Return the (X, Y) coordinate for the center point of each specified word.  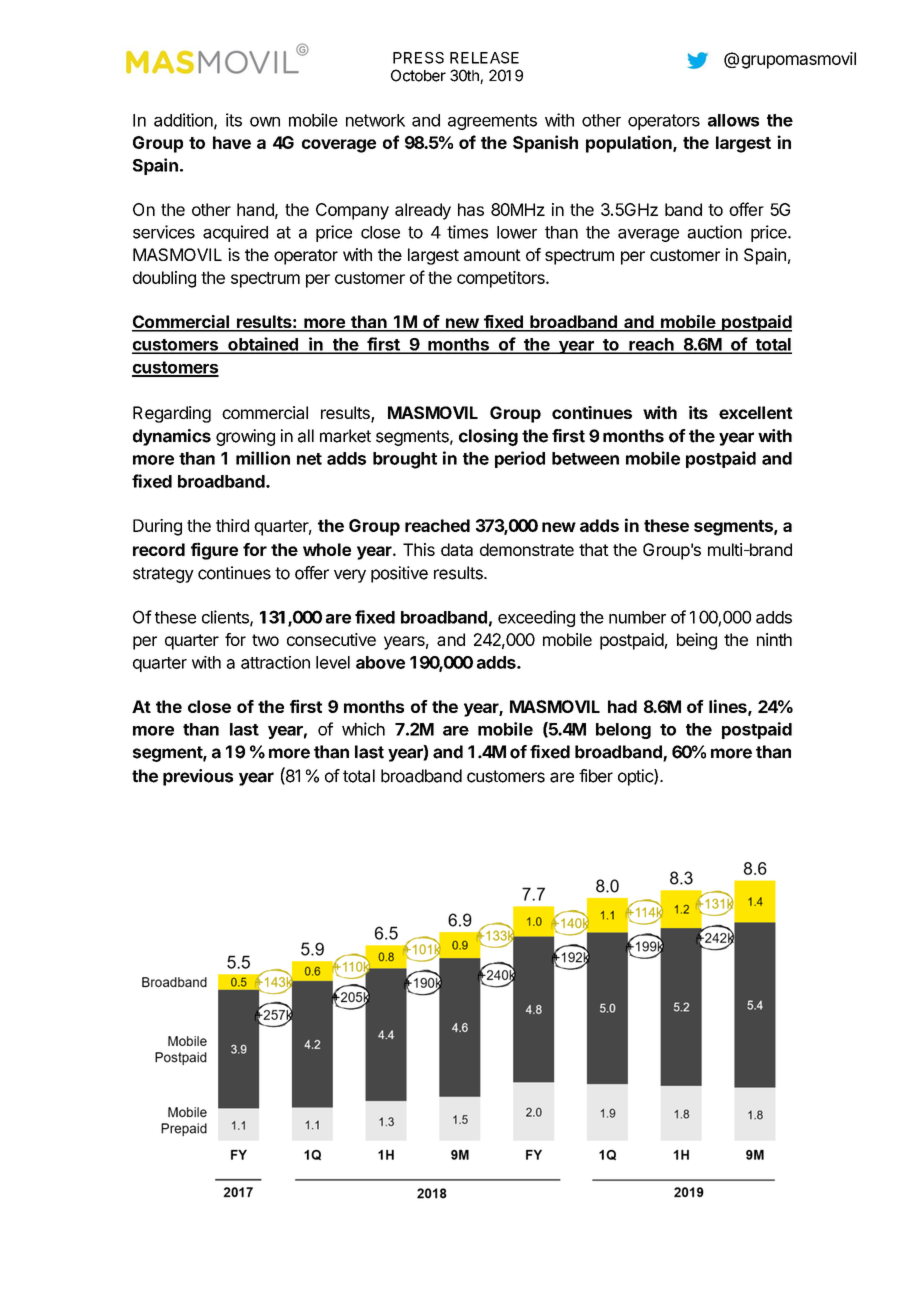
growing (245, 437)
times (467, 232)
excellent (756, 412)
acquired (235, 233)
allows (733, 120)
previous (198, 777)
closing (488, 437)
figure (214, 551)
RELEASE (484, 58)
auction (714, 232)
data (457, 549)
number (637, 617)
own (265, 122)
